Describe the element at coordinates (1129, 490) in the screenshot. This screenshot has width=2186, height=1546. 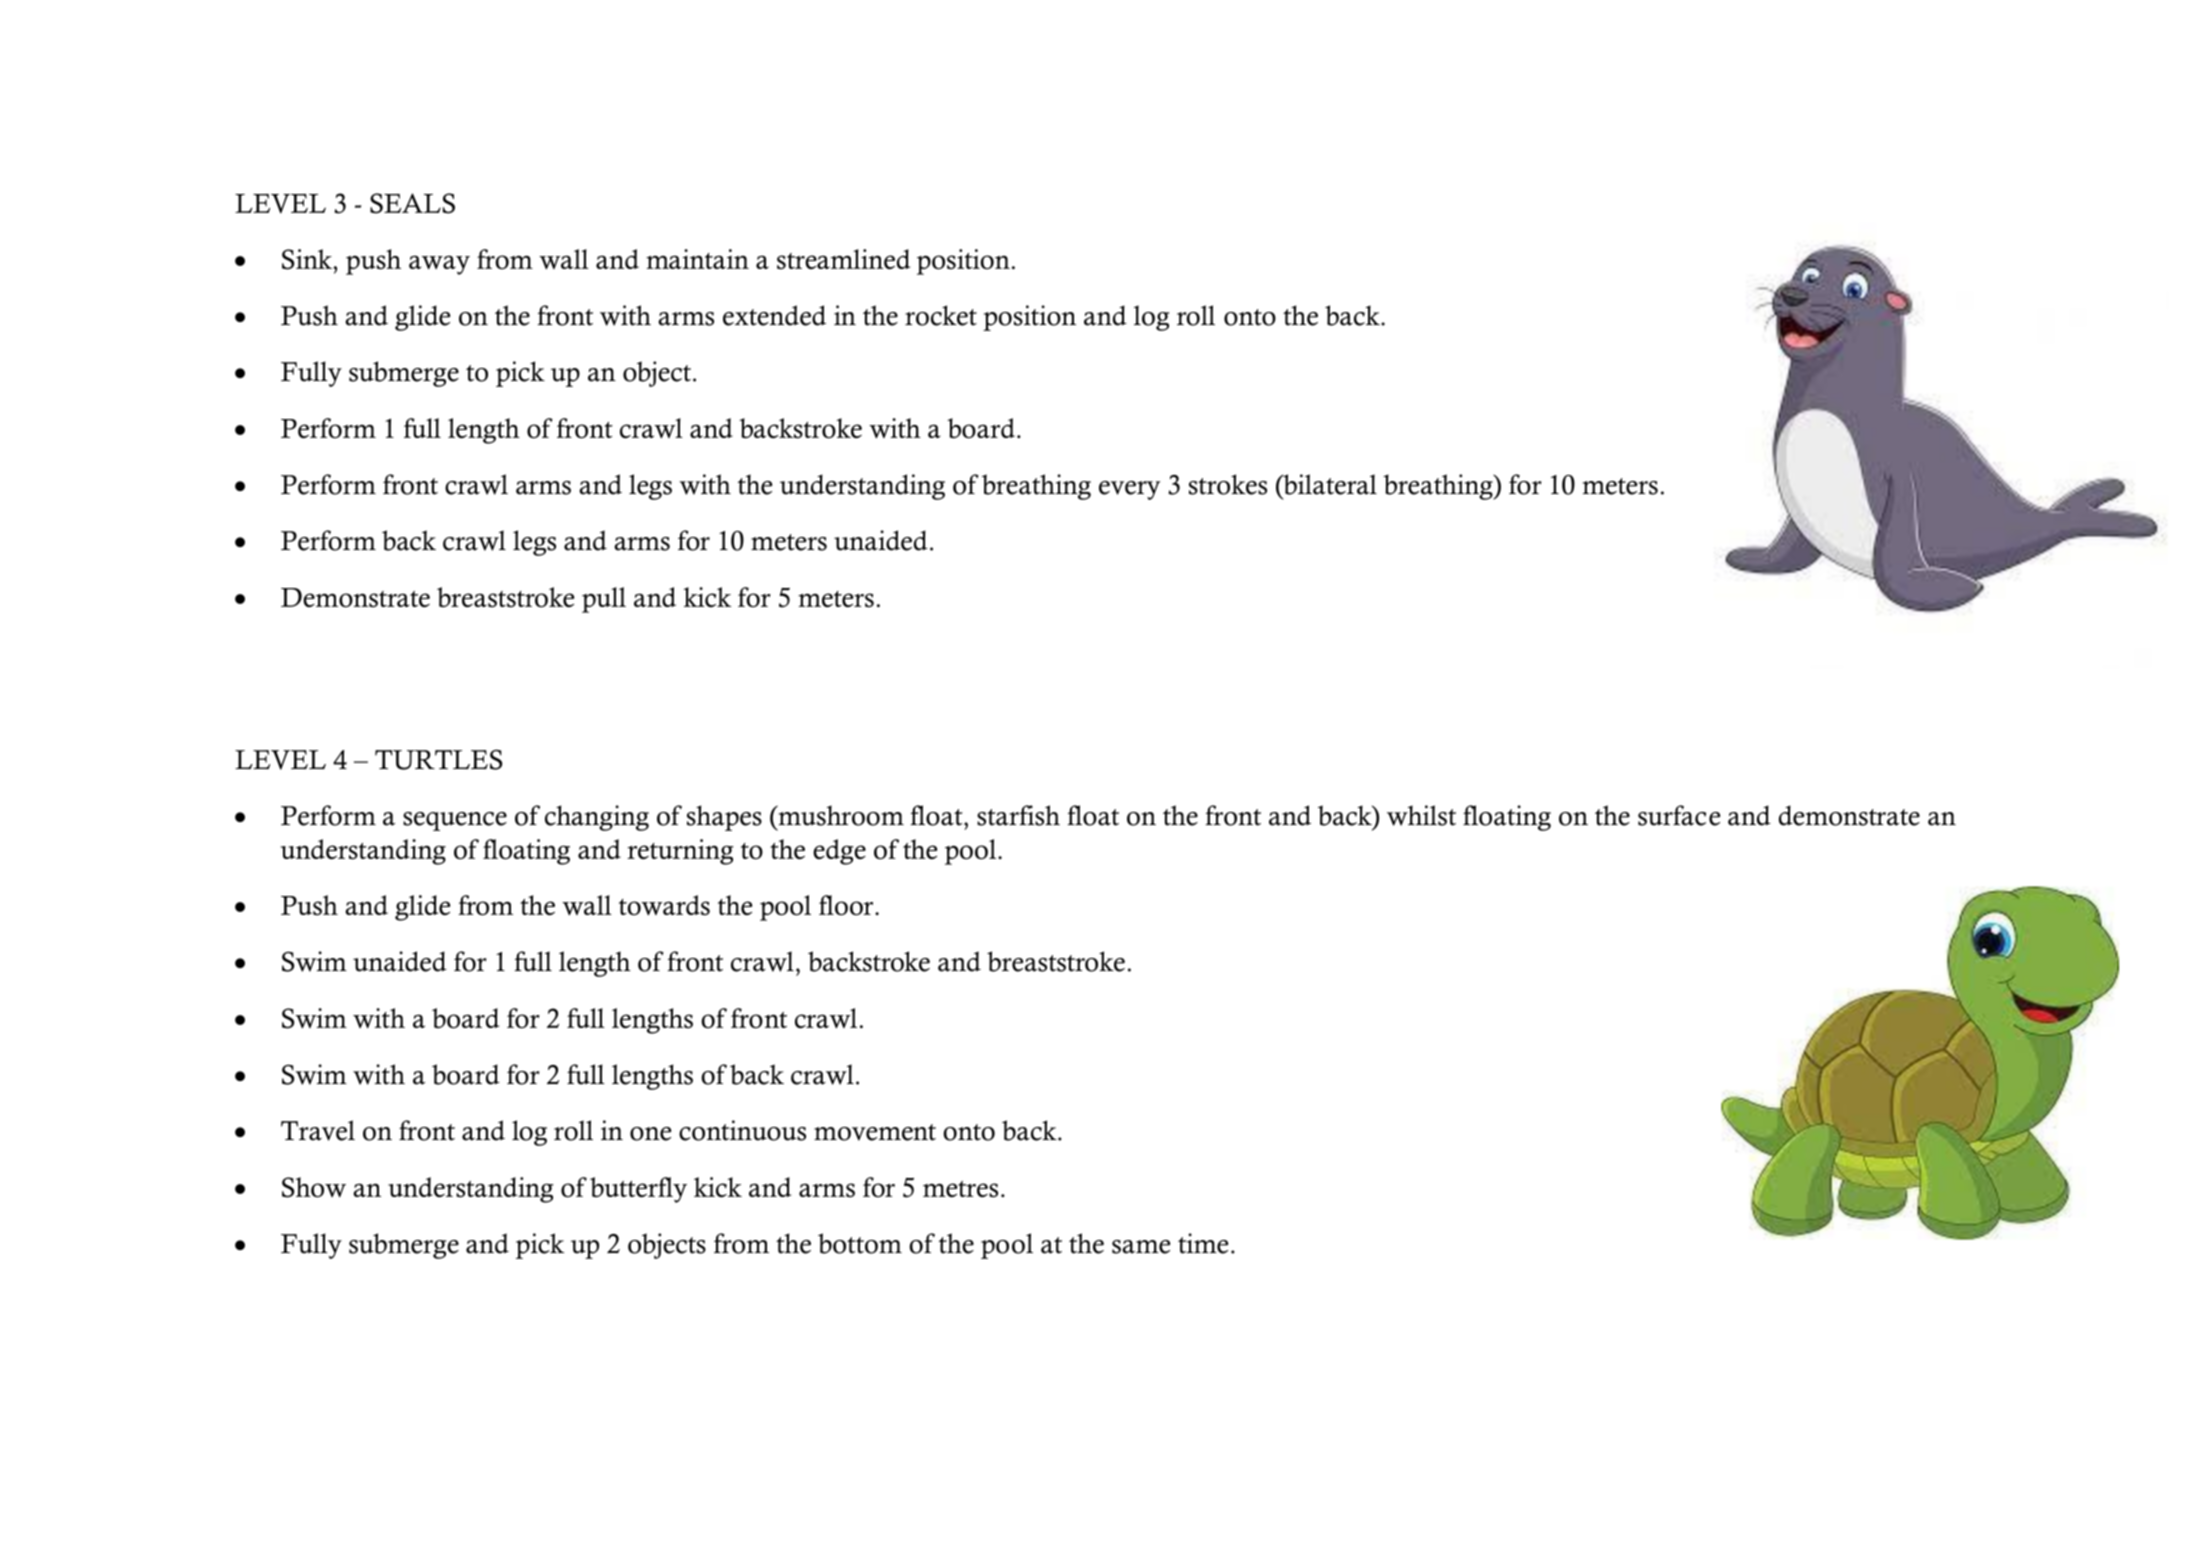
I see `every` at that location.
